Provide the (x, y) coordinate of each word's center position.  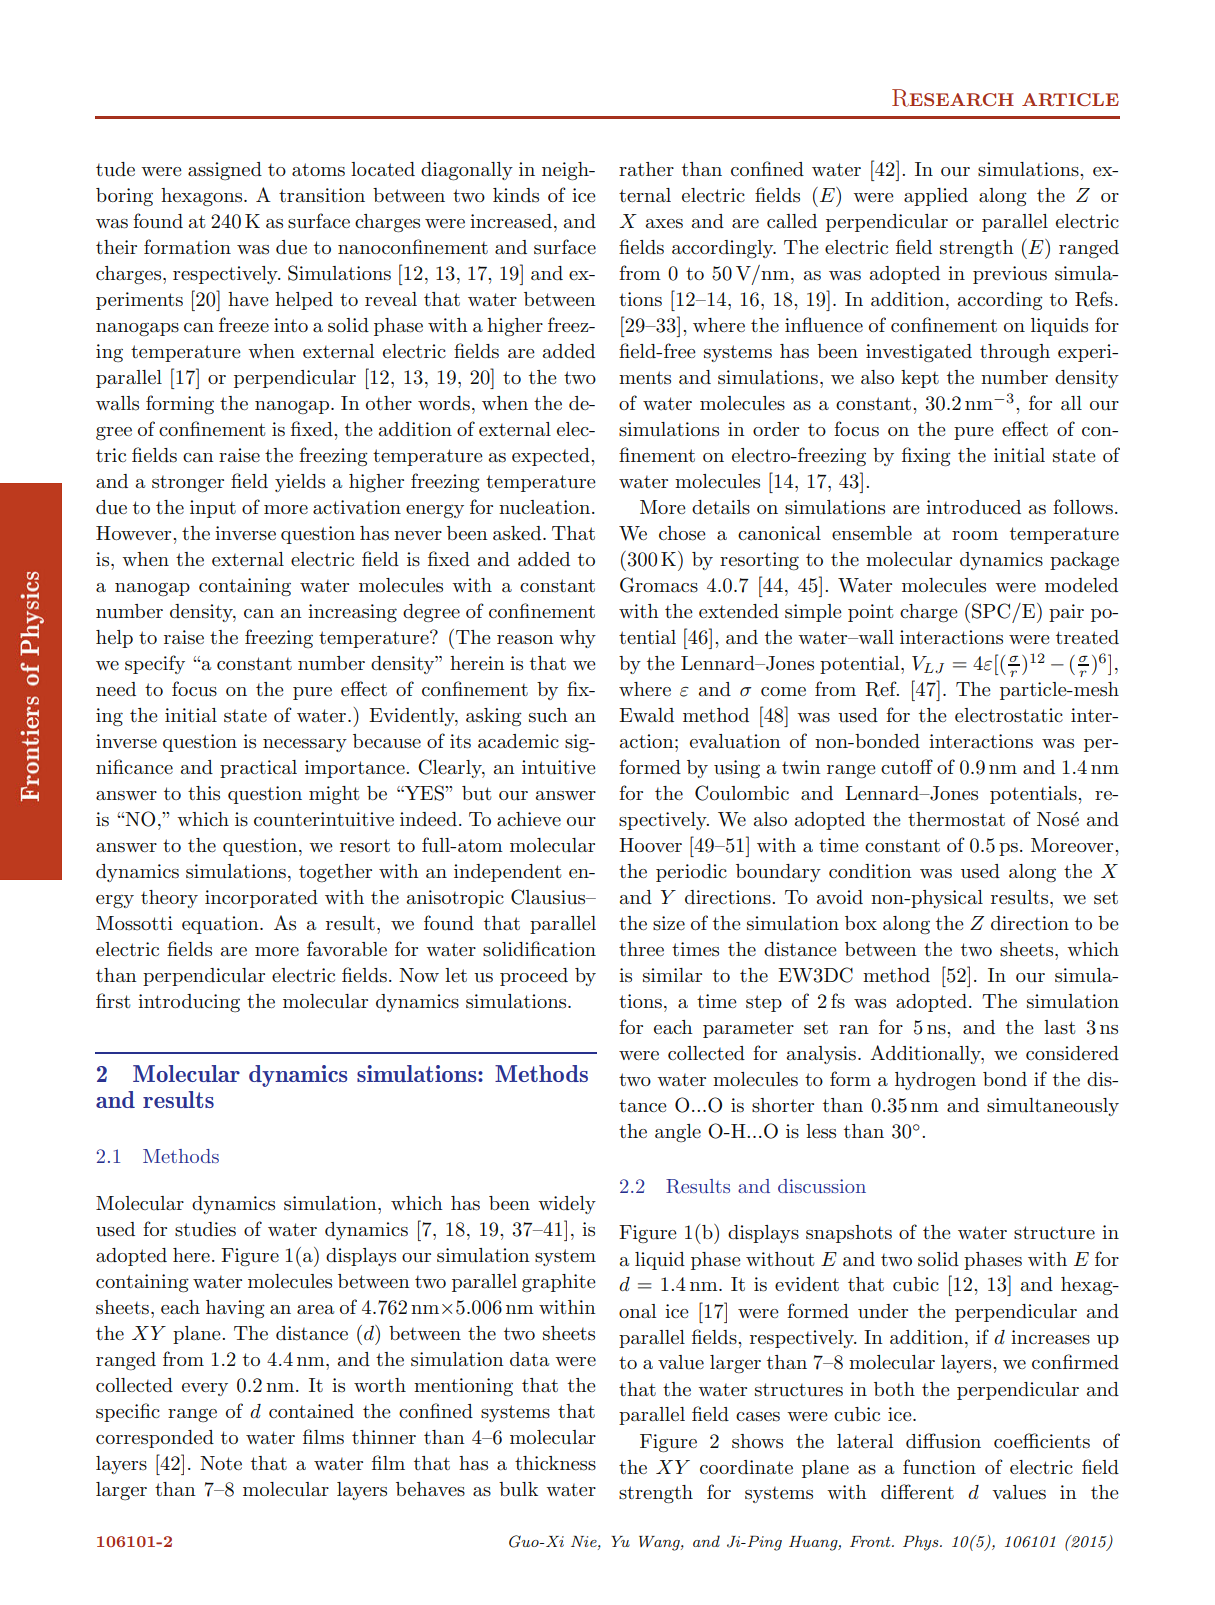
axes (664, 224)
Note (221, 1463)
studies (205, 1229)
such (548, 715)
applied (936, 197)
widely (567, 1205)
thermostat (956, 819)
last (1059, 1027)
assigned (225, 171)
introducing (189, 1003)
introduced (973, 507)
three (641, 949)
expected (552, 457)
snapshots (849, 1234)
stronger (188, 484)
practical (258, 769)
